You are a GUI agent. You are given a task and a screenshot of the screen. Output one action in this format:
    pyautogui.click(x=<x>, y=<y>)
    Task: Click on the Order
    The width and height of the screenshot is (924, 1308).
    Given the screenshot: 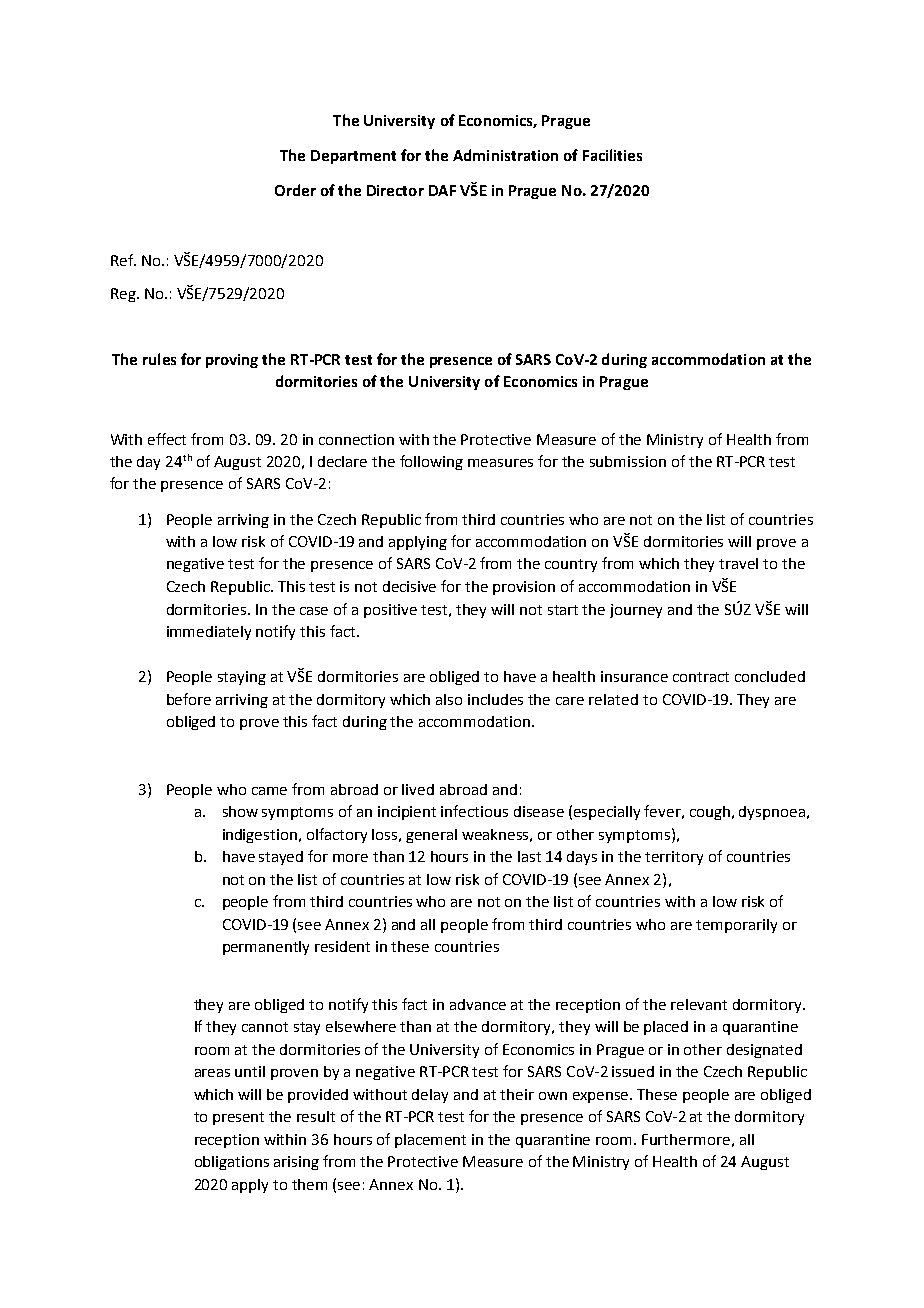 What is the action you would take?
    pyautogui.click(x=295, y=190)
